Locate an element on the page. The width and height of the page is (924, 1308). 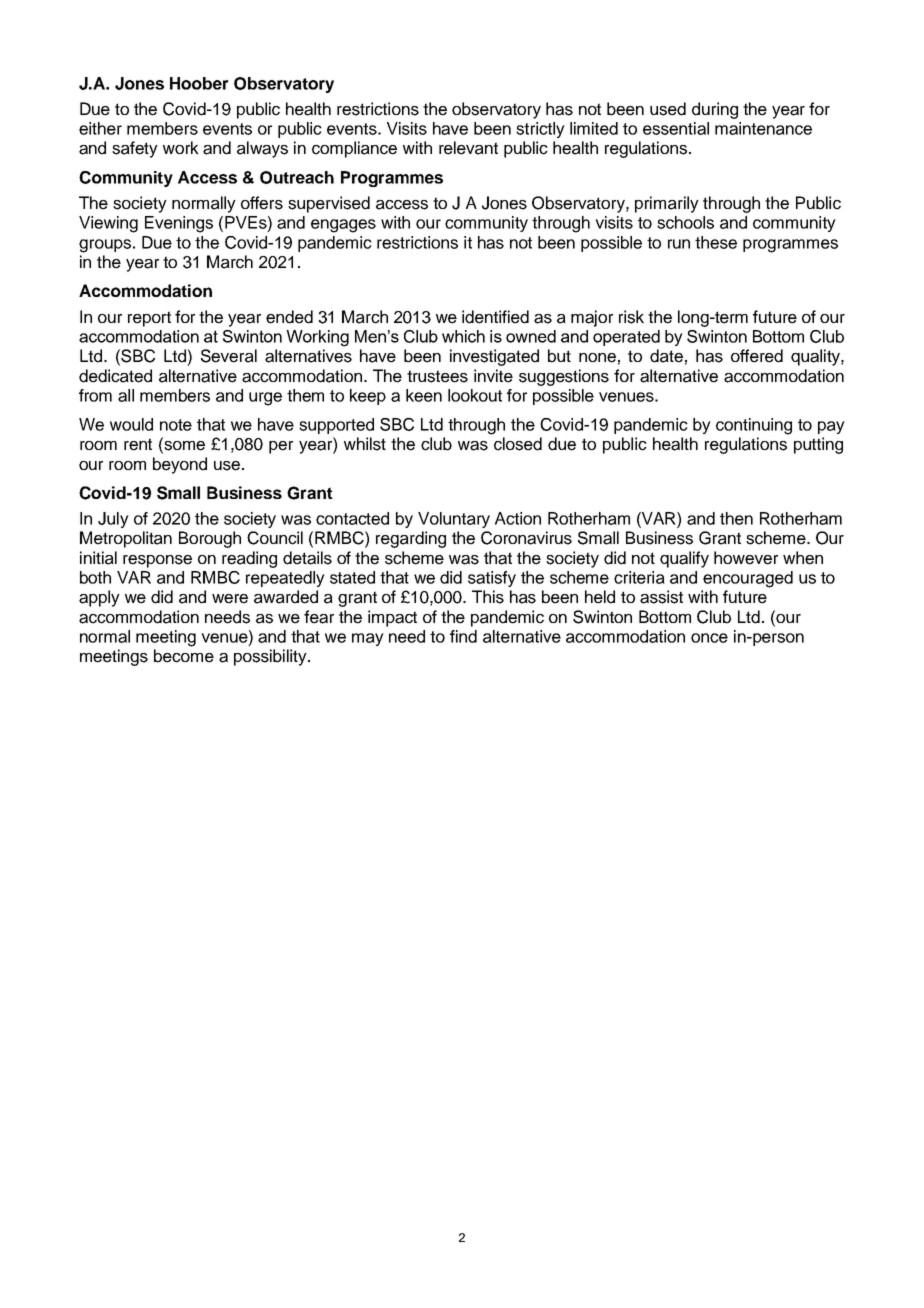
maintenance is located at coordinates (763, 128).
